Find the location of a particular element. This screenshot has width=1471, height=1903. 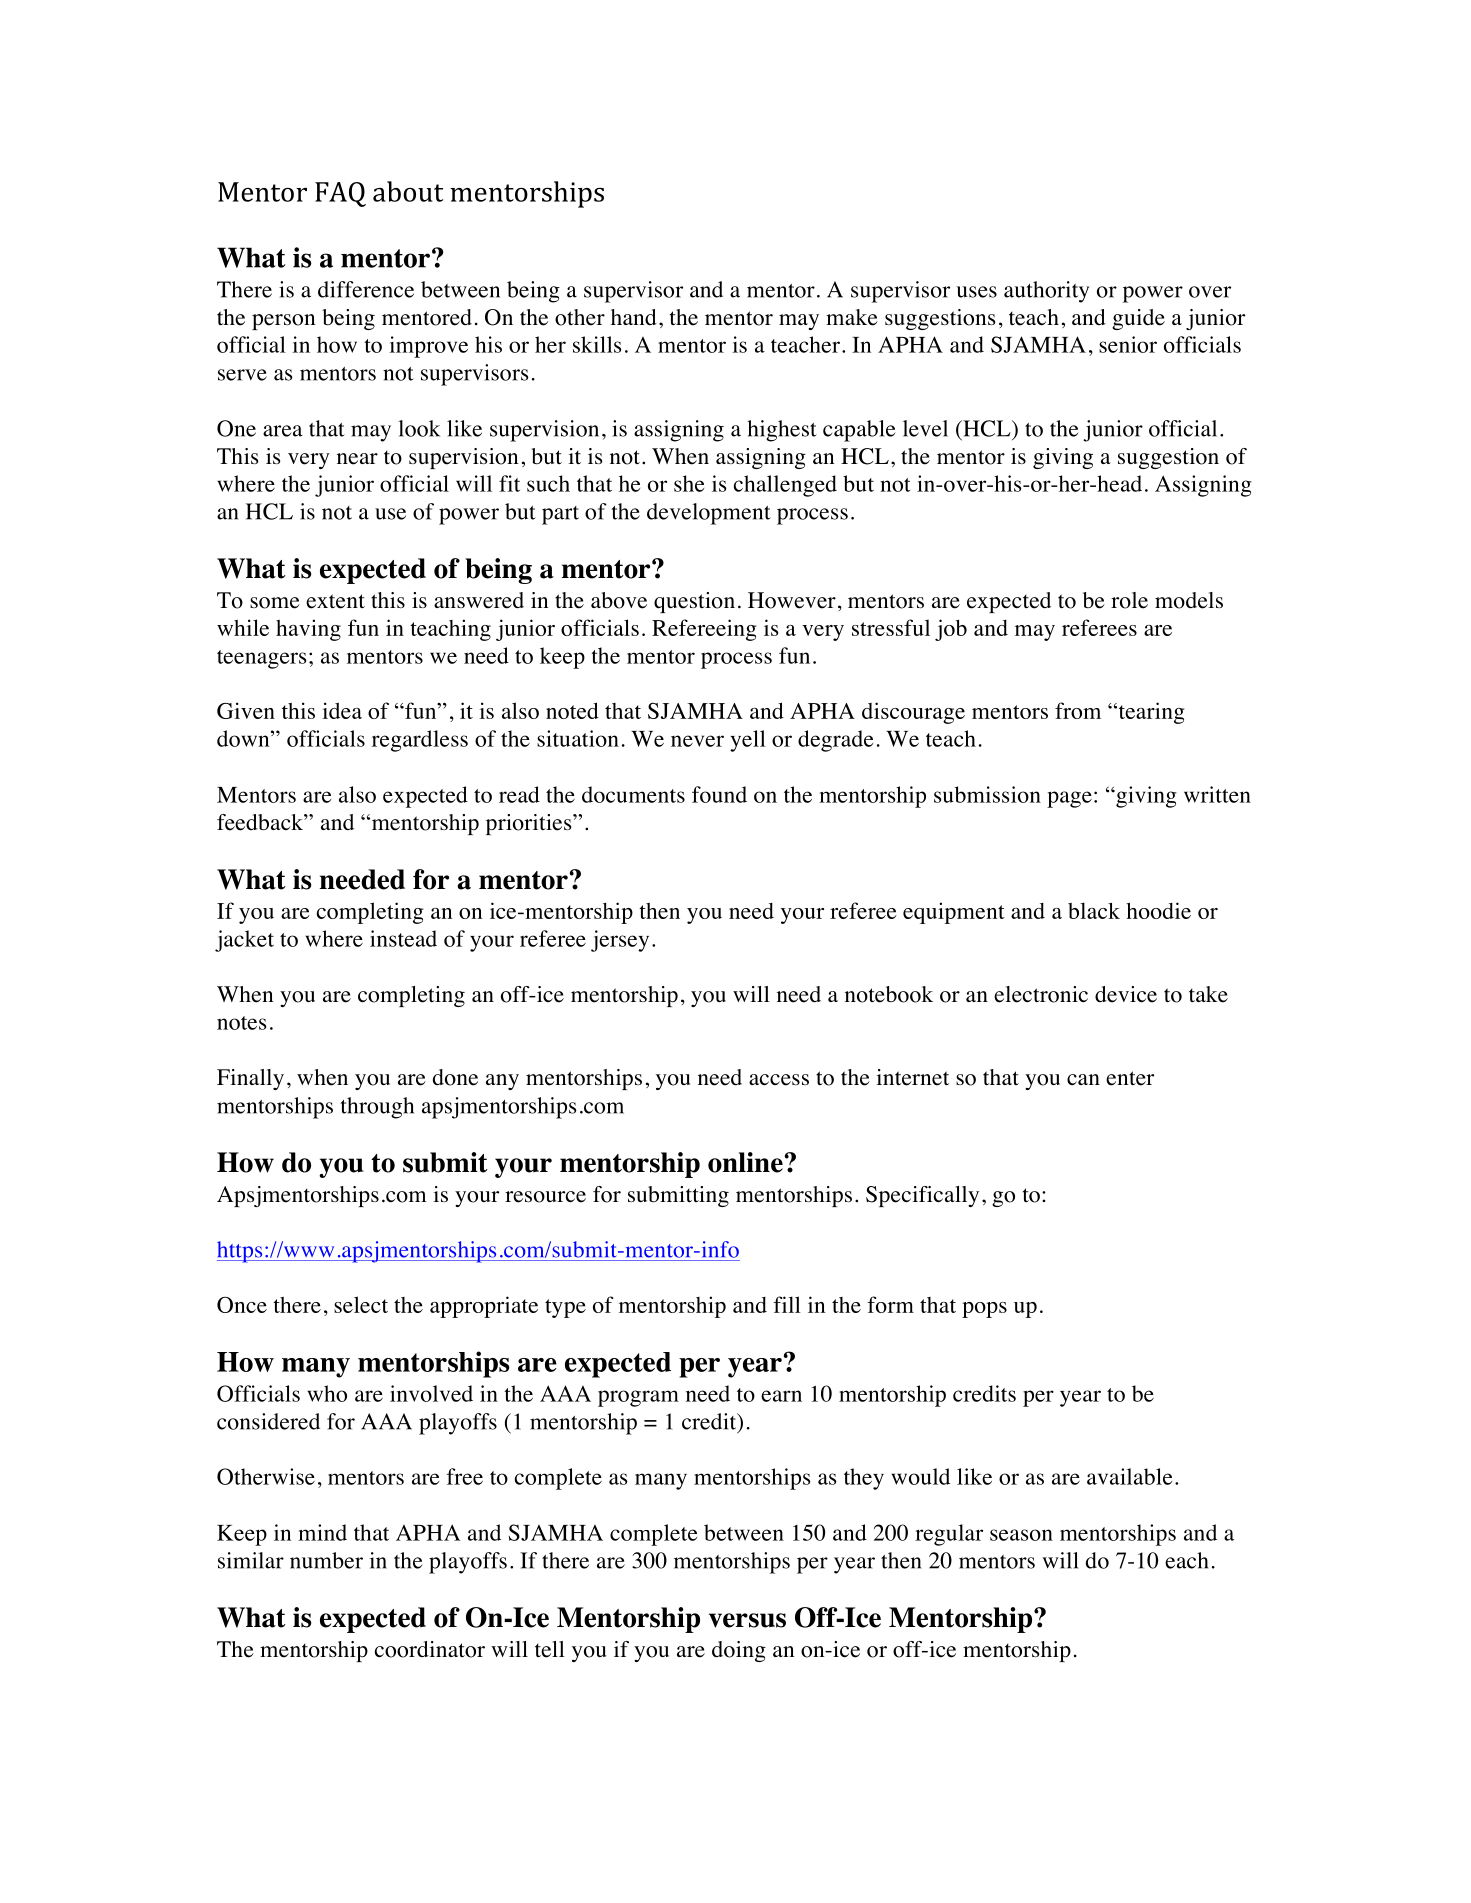

from is located at coordinates (1078, 710).
